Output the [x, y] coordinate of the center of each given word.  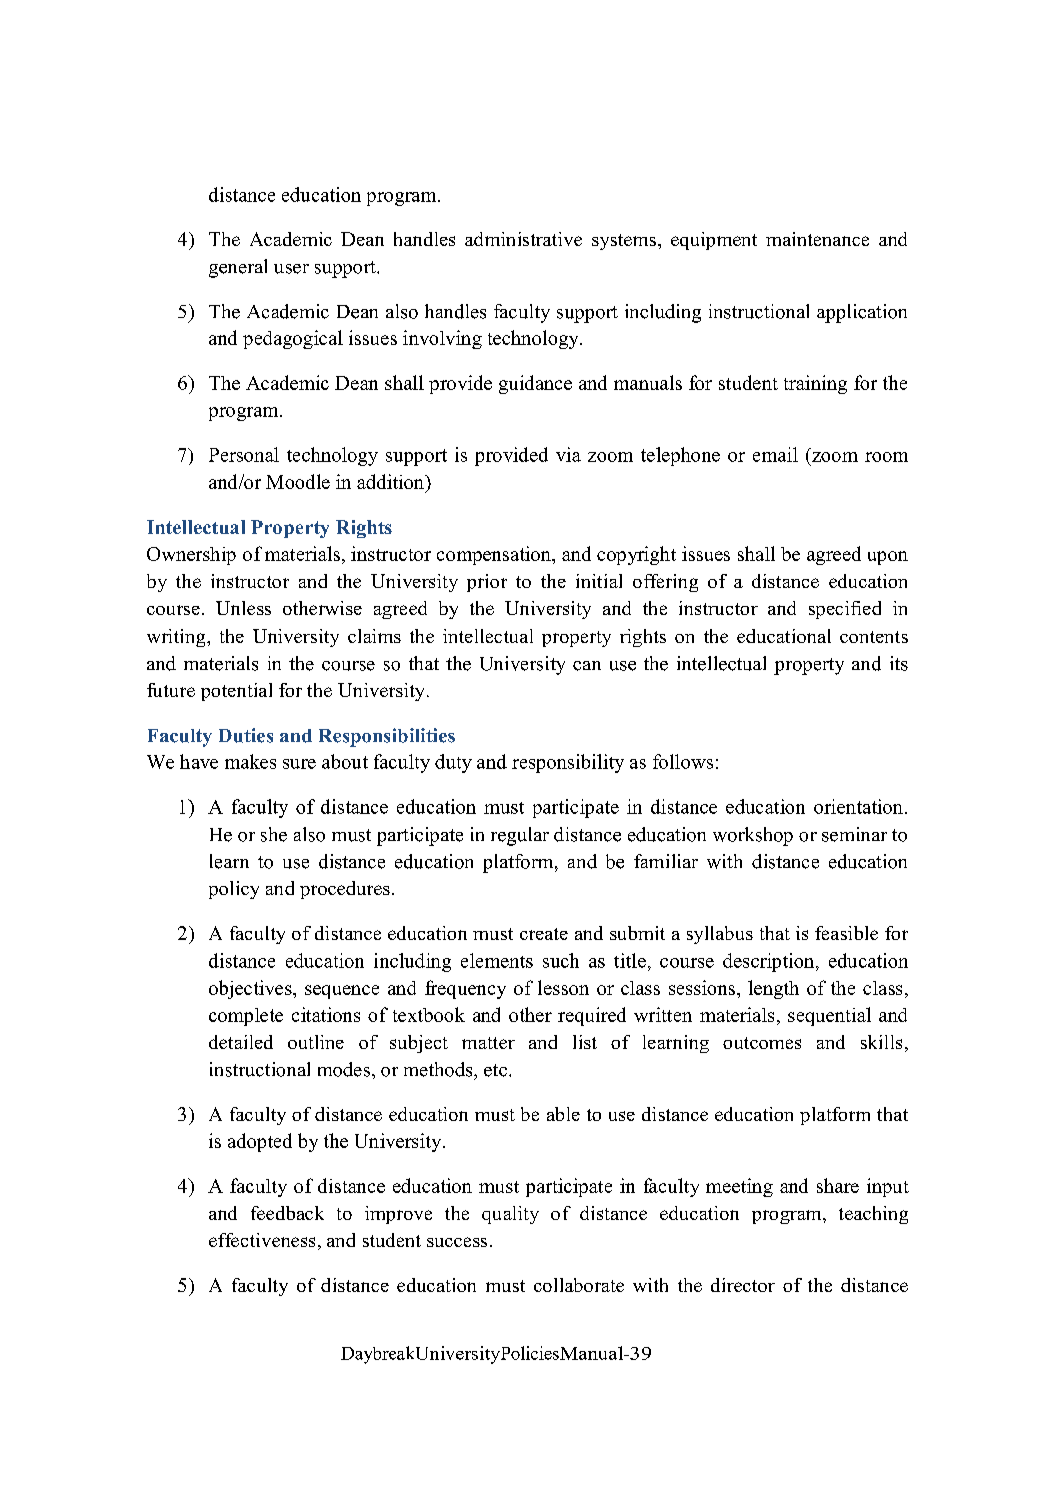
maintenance [817, 239]
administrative [523, 239]
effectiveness [262, 1240]
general [238, 268]
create [544, 934]
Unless [243, 608]
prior [487, 583]
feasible [846, 933]
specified [845, 610]
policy [234, 890]
